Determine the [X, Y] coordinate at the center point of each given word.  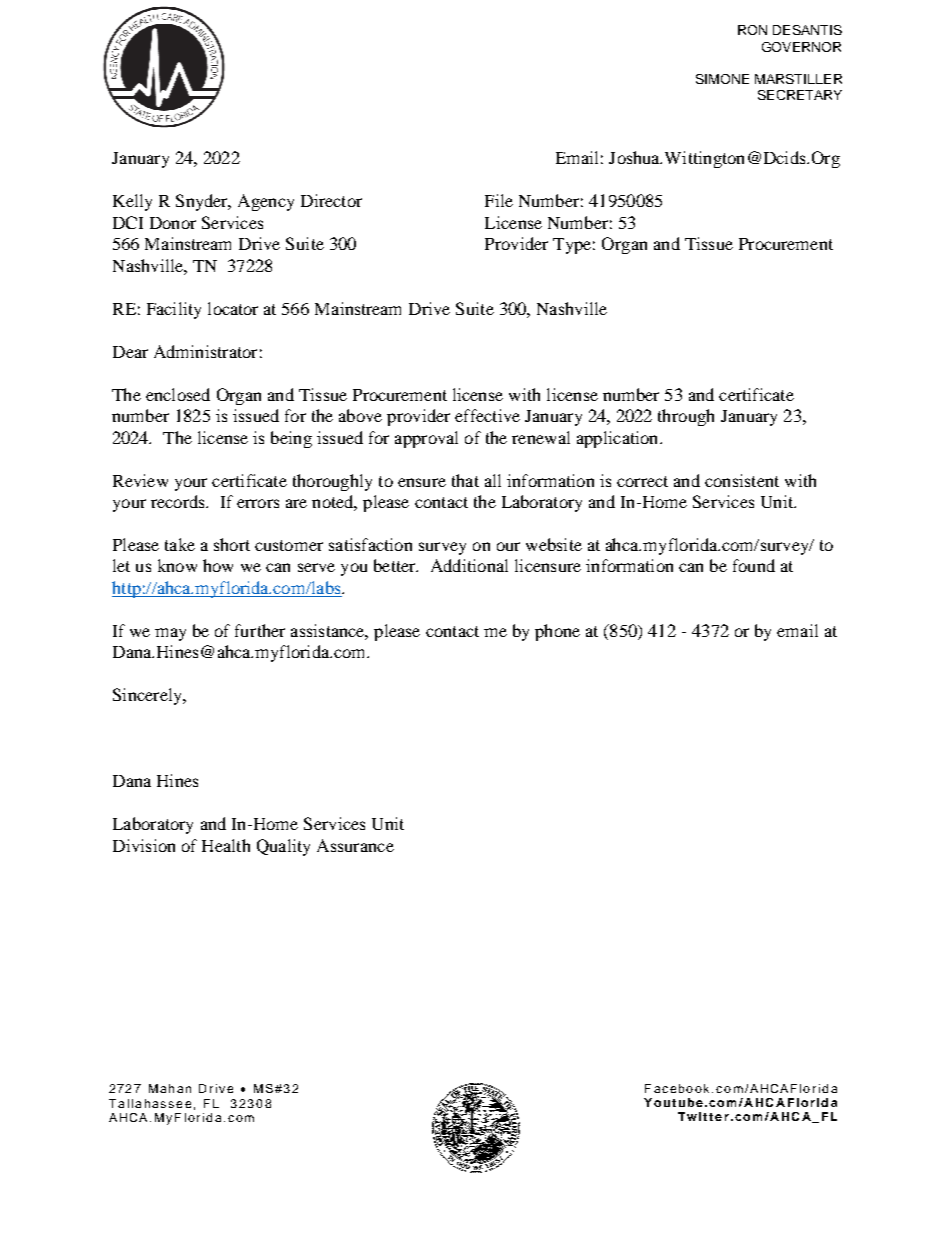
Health [226, 845]
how [218, 565]
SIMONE [722, 79]
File [499, 200]
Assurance [355, 845]
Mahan [170, 1088]
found [754, 565]
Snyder [203, 202]
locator [233, 308]
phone [557, 632]
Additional [469, 565]
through [686, 417]
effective [487, 415]
